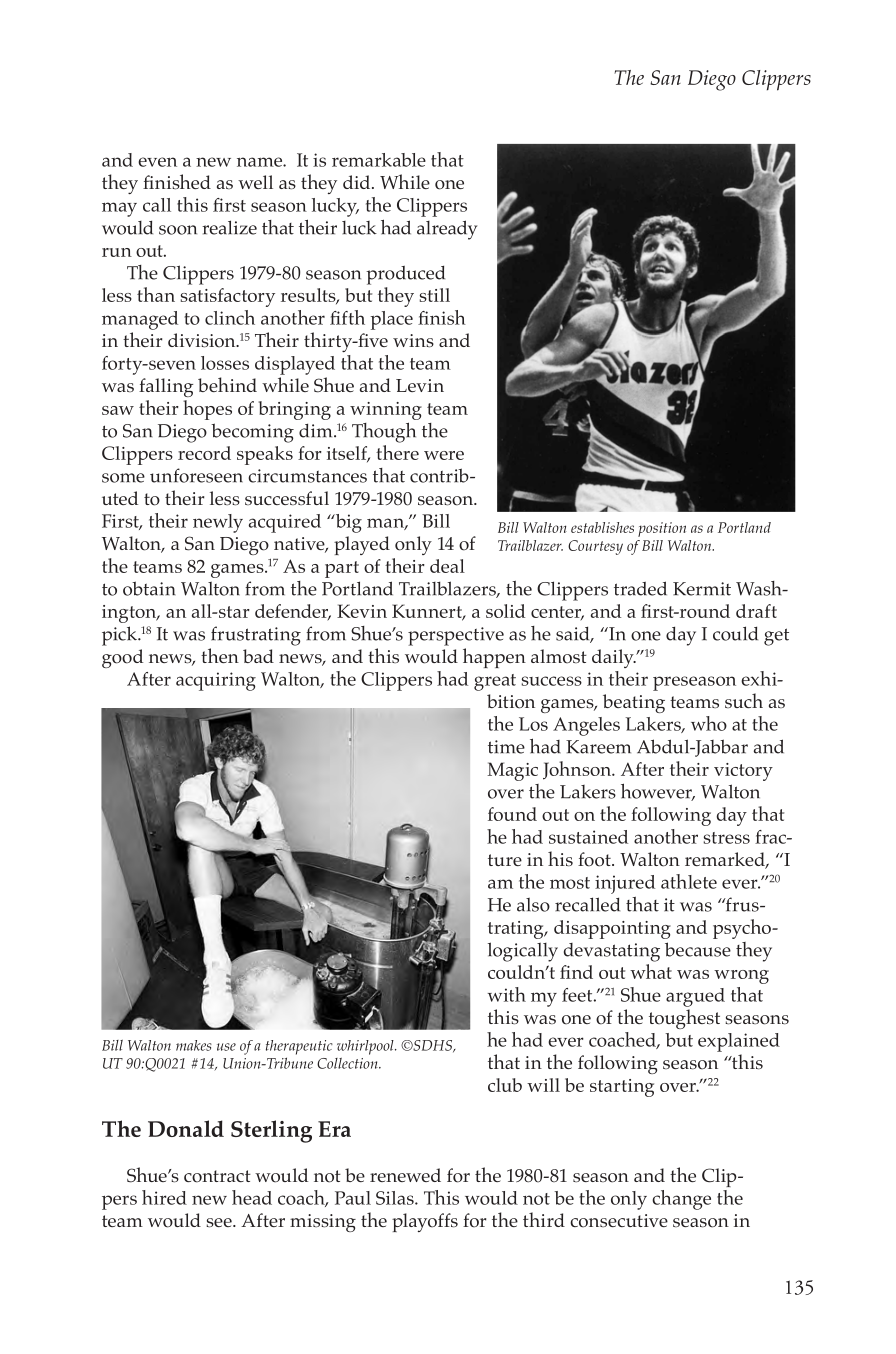  Describe the element at coordinates (447, 230) in the document. I see `already` at that location.
